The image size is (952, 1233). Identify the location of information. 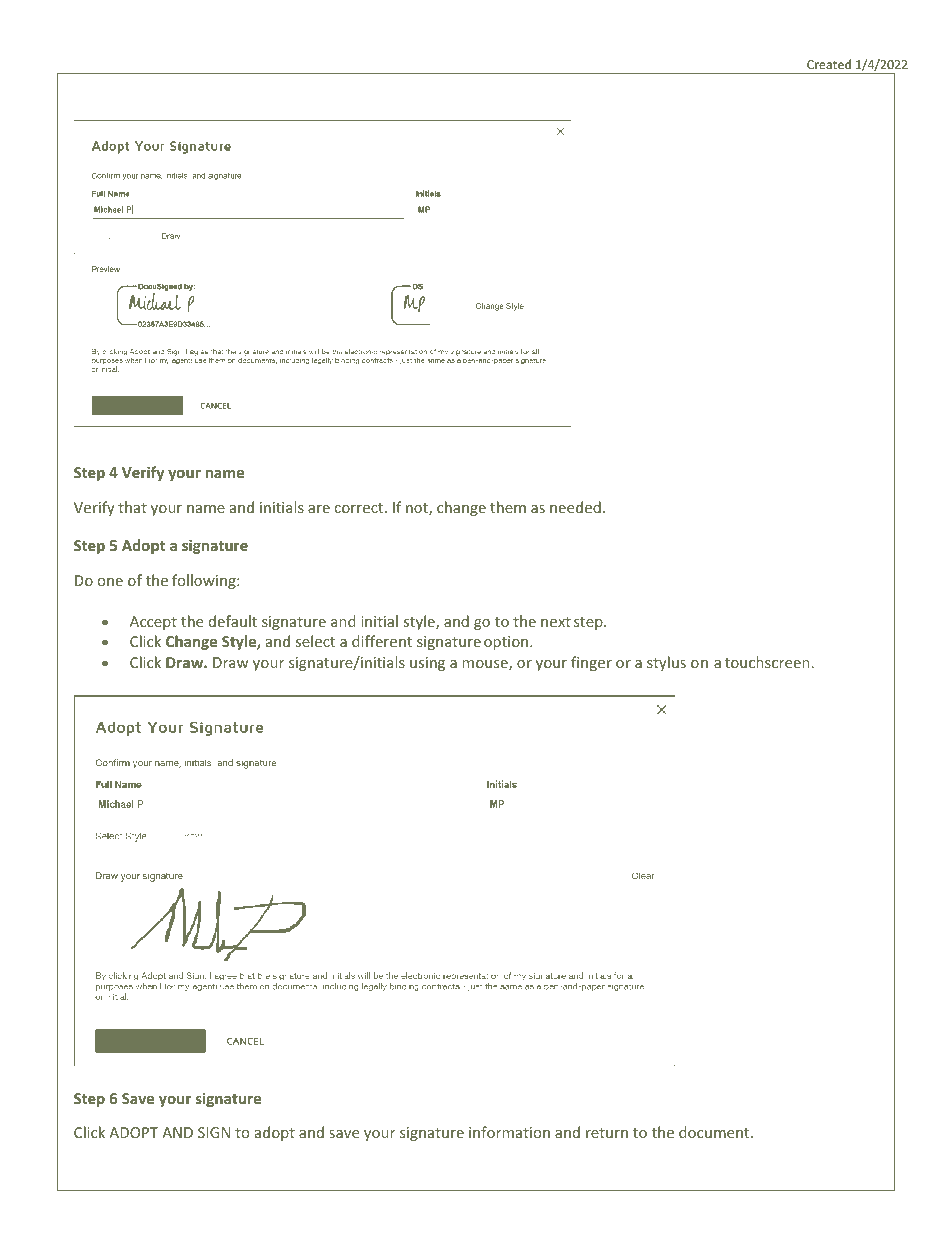
(509, 1132).
